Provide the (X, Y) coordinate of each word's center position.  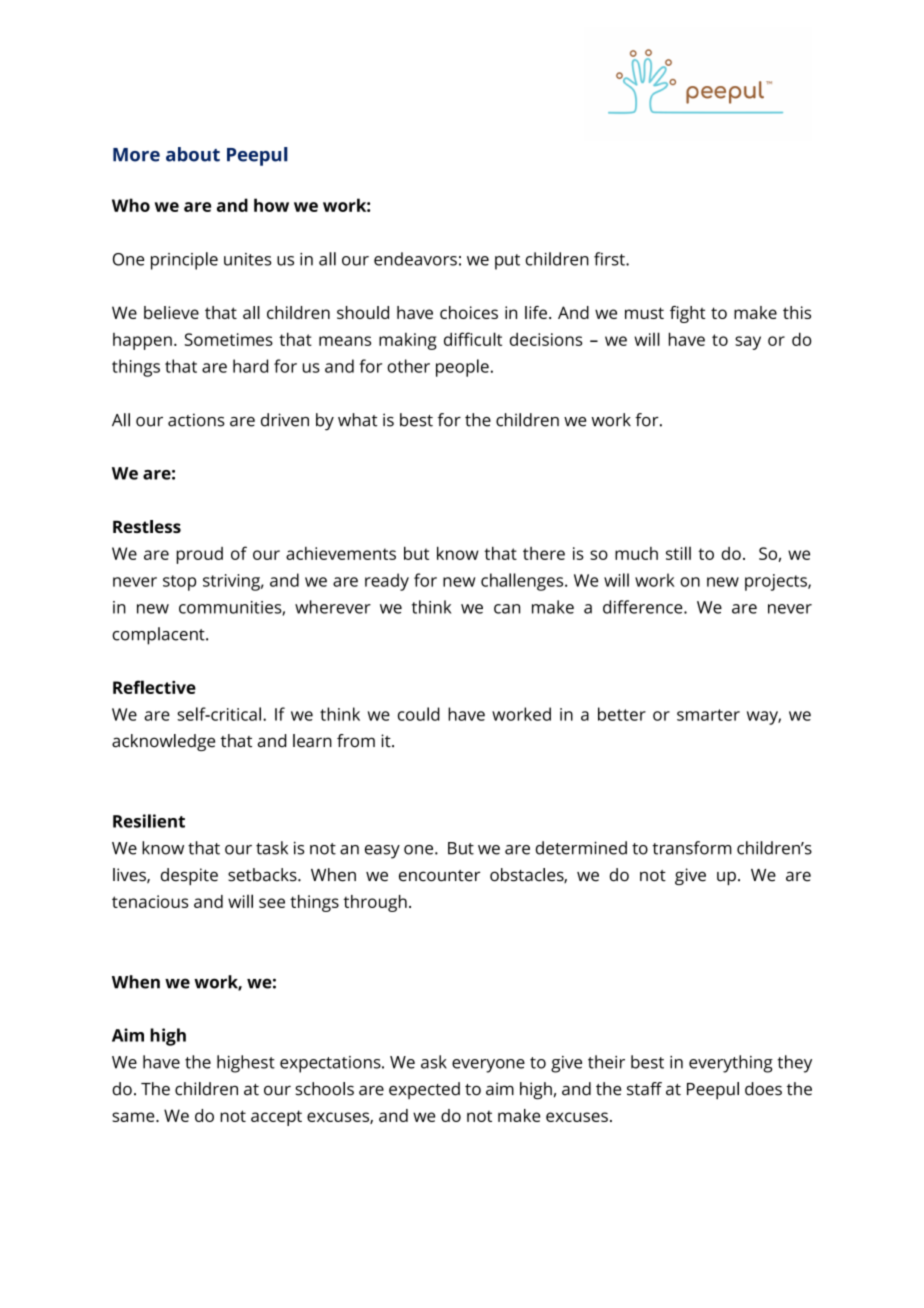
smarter (708, 715)
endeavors (415, 259)
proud (199, 555)
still (678, 553)
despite (189, 876)
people (462, 368)
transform (692, 848)
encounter (439, 876)
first (610, 259)
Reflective (154, 687)
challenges (523, 582)
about (193, 154)
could (419, 714)
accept (276, 1118)
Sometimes (228, 339)
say (748, 343)
